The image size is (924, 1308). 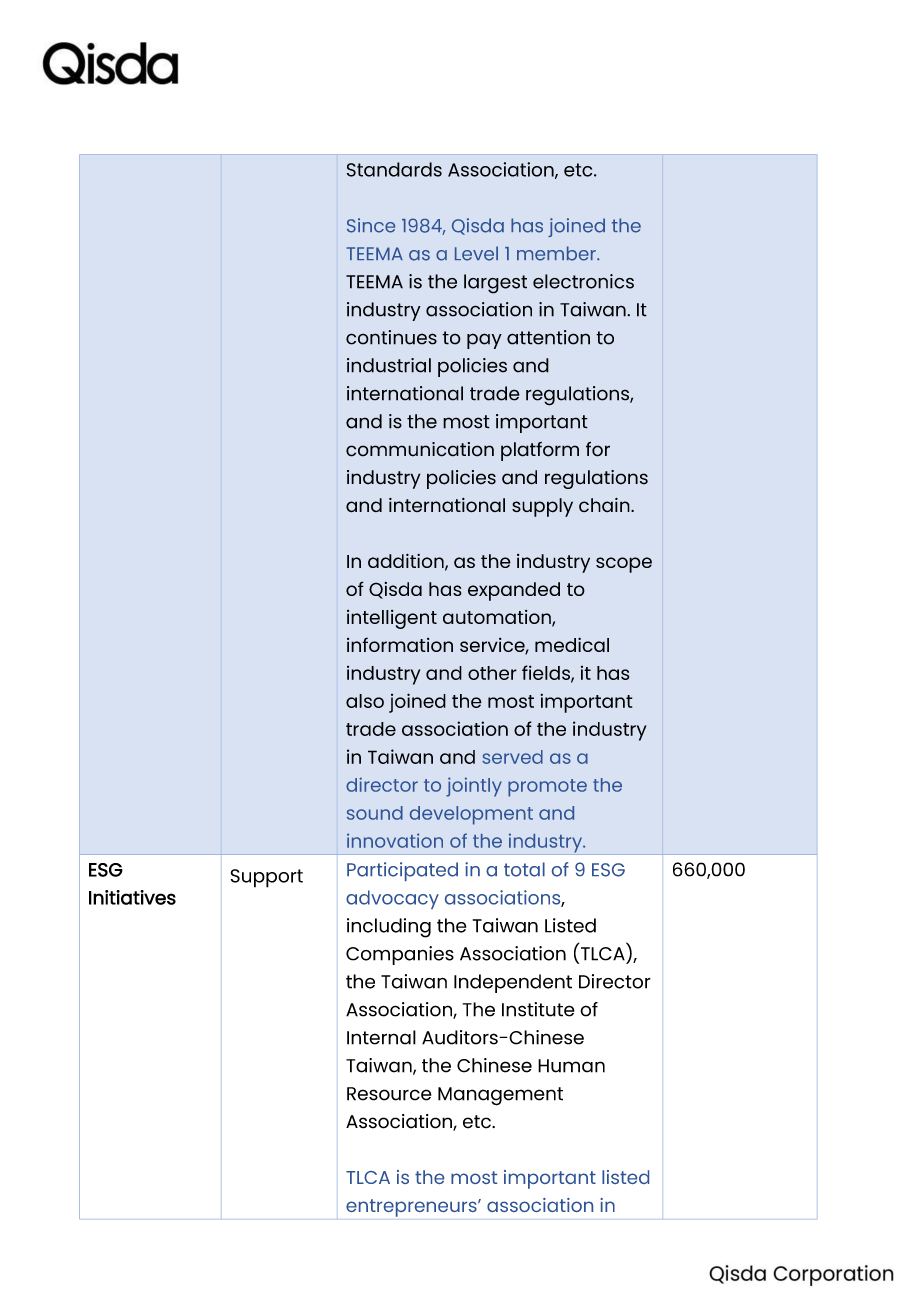 What do you see at coordinates (389, 1094) in the screenshot?
I see `Resource` at bounding box center [389, 1094].
